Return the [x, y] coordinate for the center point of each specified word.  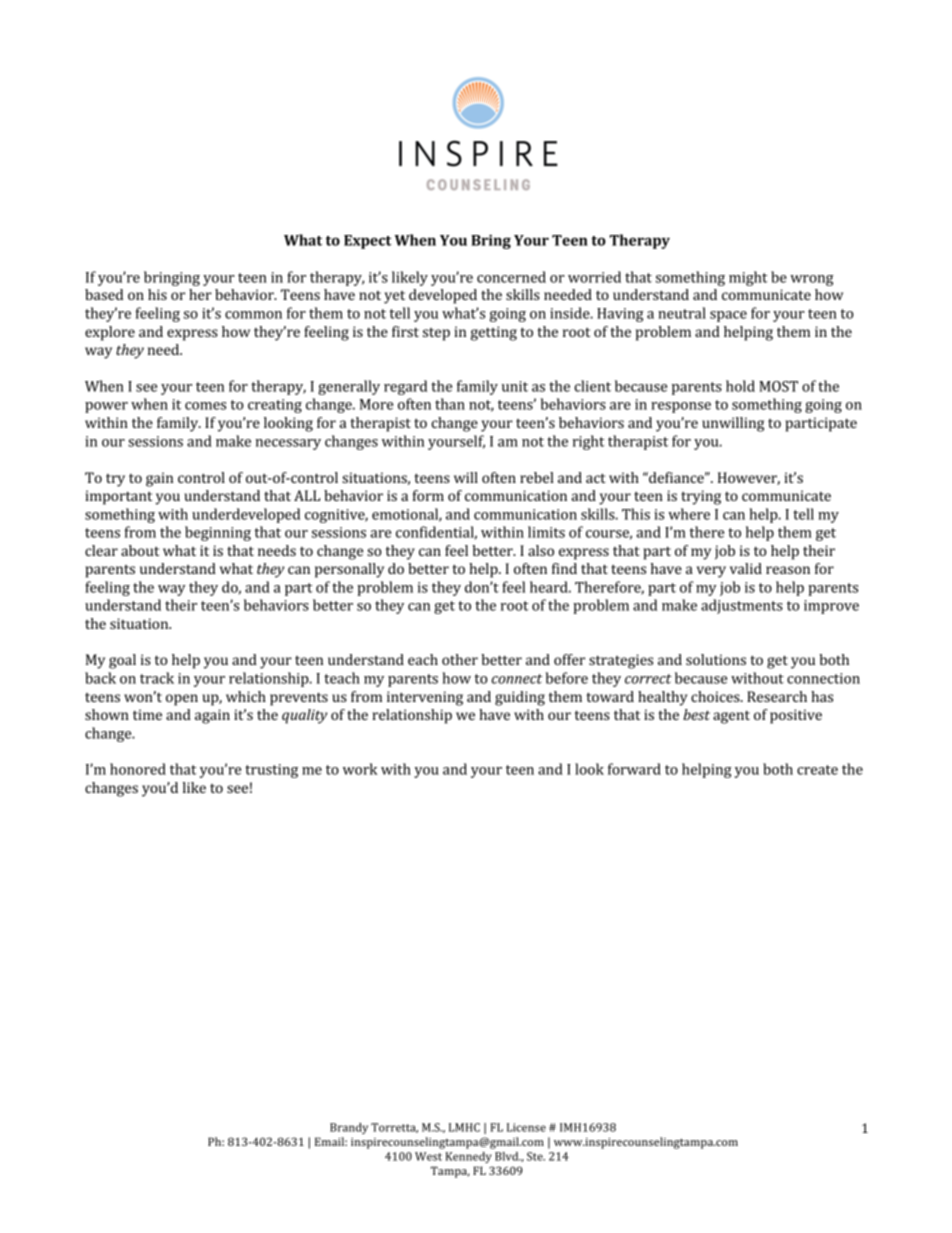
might [748, 278]
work [360, 769]
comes [205, 406]
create [817, 770]
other [460, 659]
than [450, 404]
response [681, 407]
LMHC [464, 1127]
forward [634, 769]
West [428, 1156]
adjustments [742, 606]
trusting [271, 771]
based [104, 294]
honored [138, 769]
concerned [511, 277]
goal [122, 661]
